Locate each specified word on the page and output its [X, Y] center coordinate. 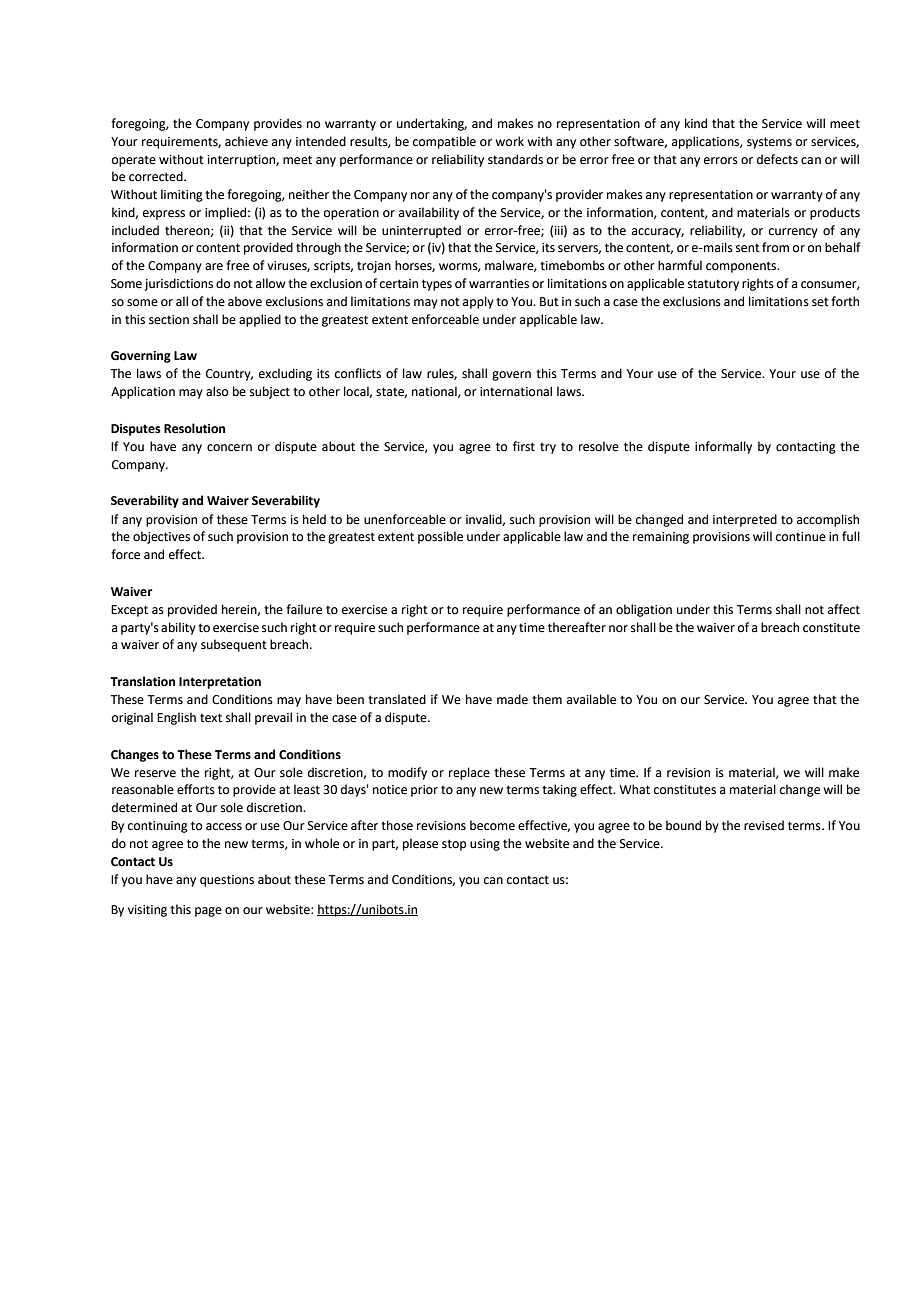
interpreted [745, 520]
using [485, 845]
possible [440, 537]
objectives [161, 537]
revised [764, 825]
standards [515, 159]
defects [777, 159]
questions [227, 881]
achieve [246, 141]
